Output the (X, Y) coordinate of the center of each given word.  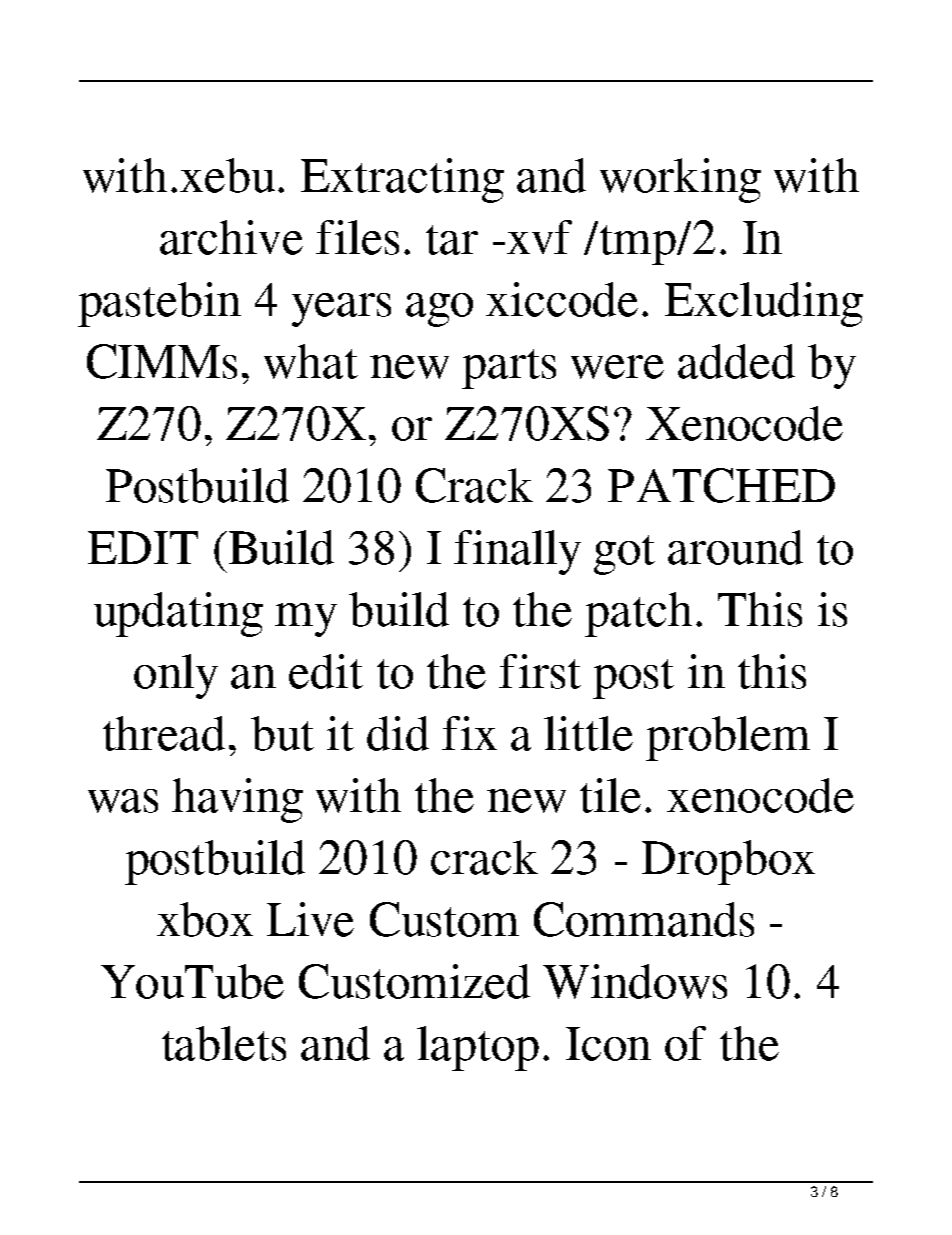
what (311, 361)
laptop (478, 1048)
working (680, 180)
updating (178, 614)
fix (469, 733)
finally (517, 552)
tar (452, 240)
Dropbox (728, 862)
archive (231, 237)
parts (509, 369)
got (624, 555)
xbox (205, 919)
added (736, 361)
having (237, 800)
